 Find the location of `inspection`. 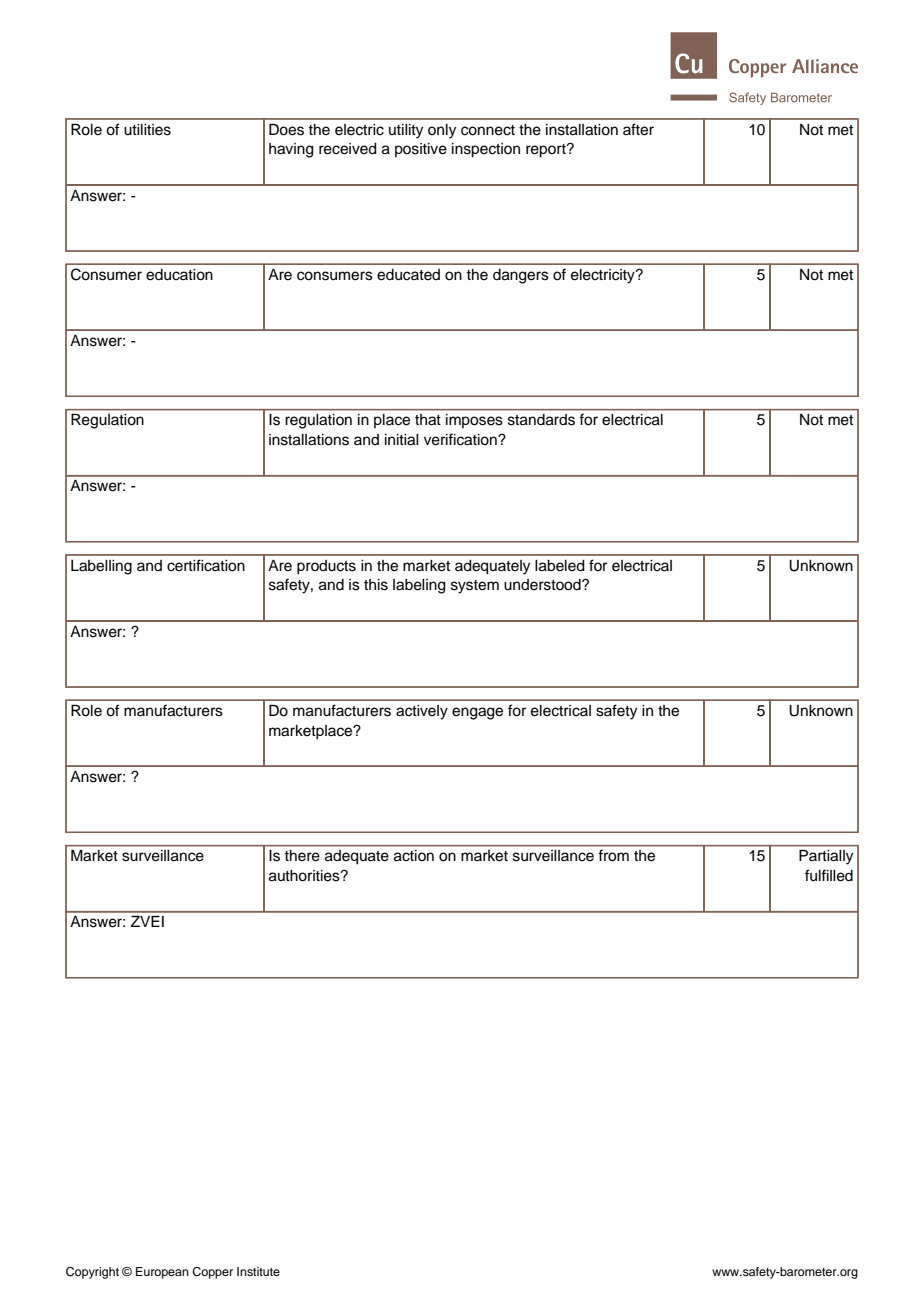

inspection is located at coordinates (486, 150).
